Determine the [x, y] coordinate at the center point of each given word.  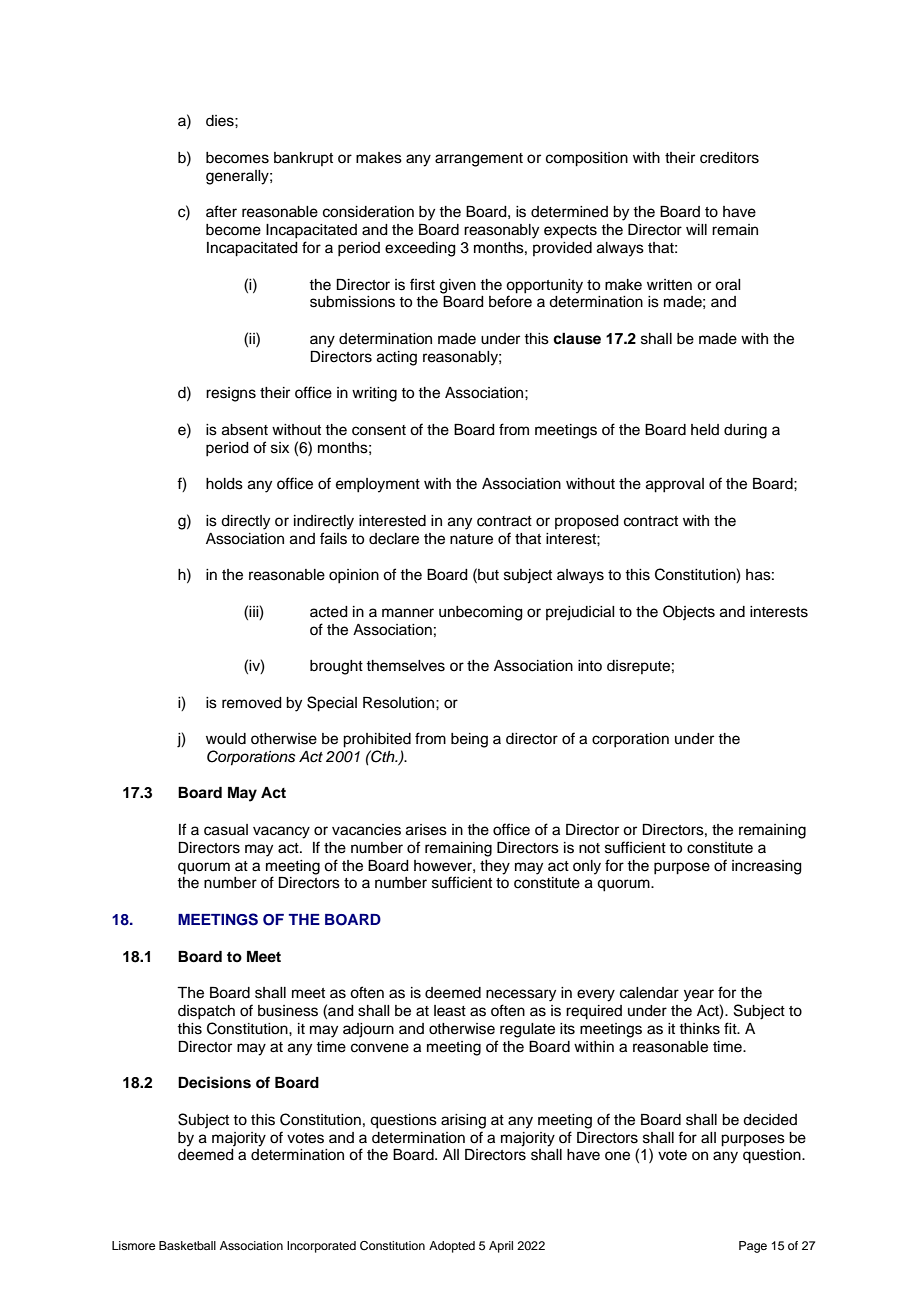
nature [471, 539]
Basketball [187, 1245]
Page [753, 1247]
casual [226, 830]
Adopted [452, 1247]
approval [675, 485]
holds [224, 484]
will [696, 229]
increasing [767, 867]
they [495, 867]
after [221, 211]
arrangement [479, 160]
